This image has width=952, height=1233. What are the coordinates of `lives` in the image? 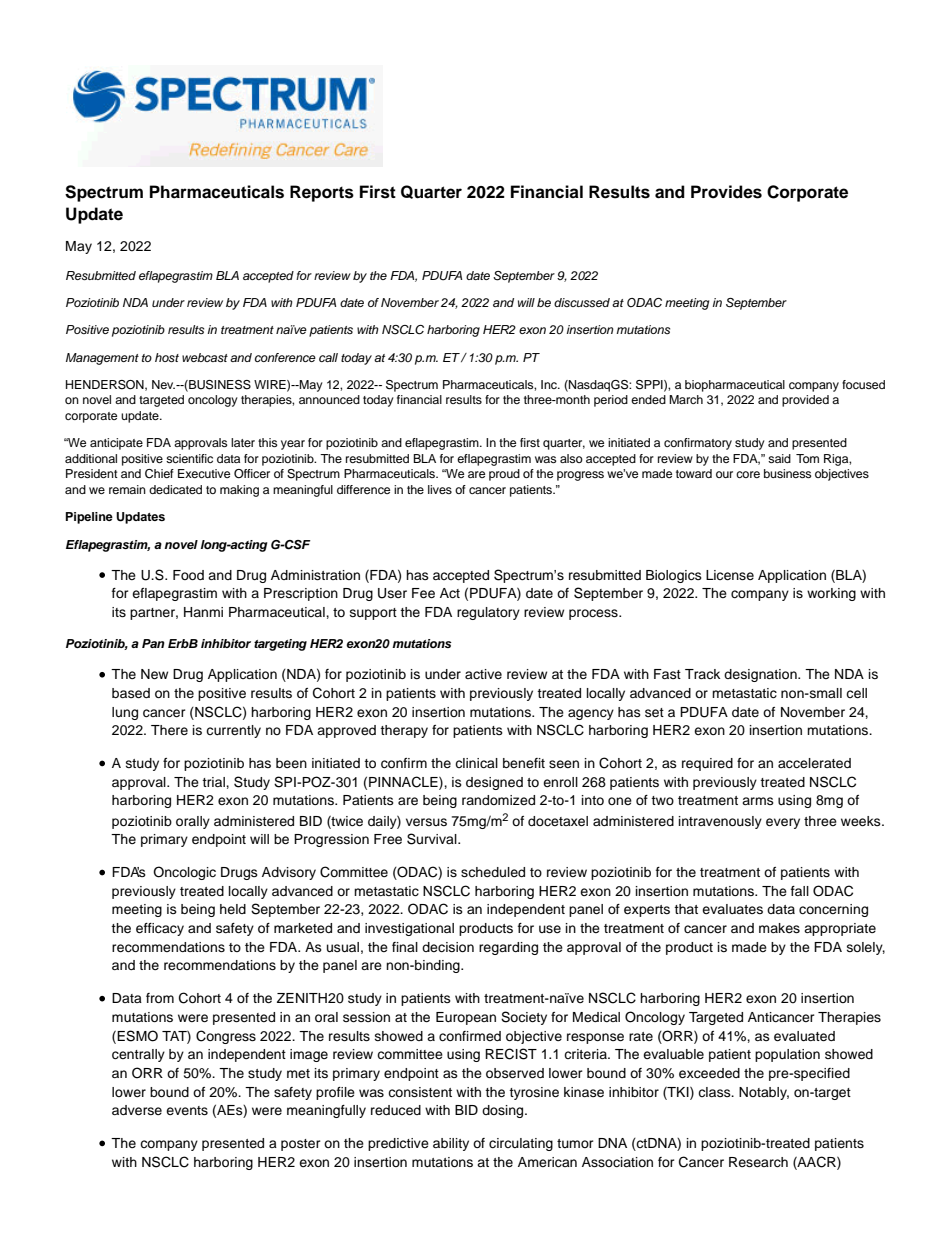 It's located at (440, 489).
